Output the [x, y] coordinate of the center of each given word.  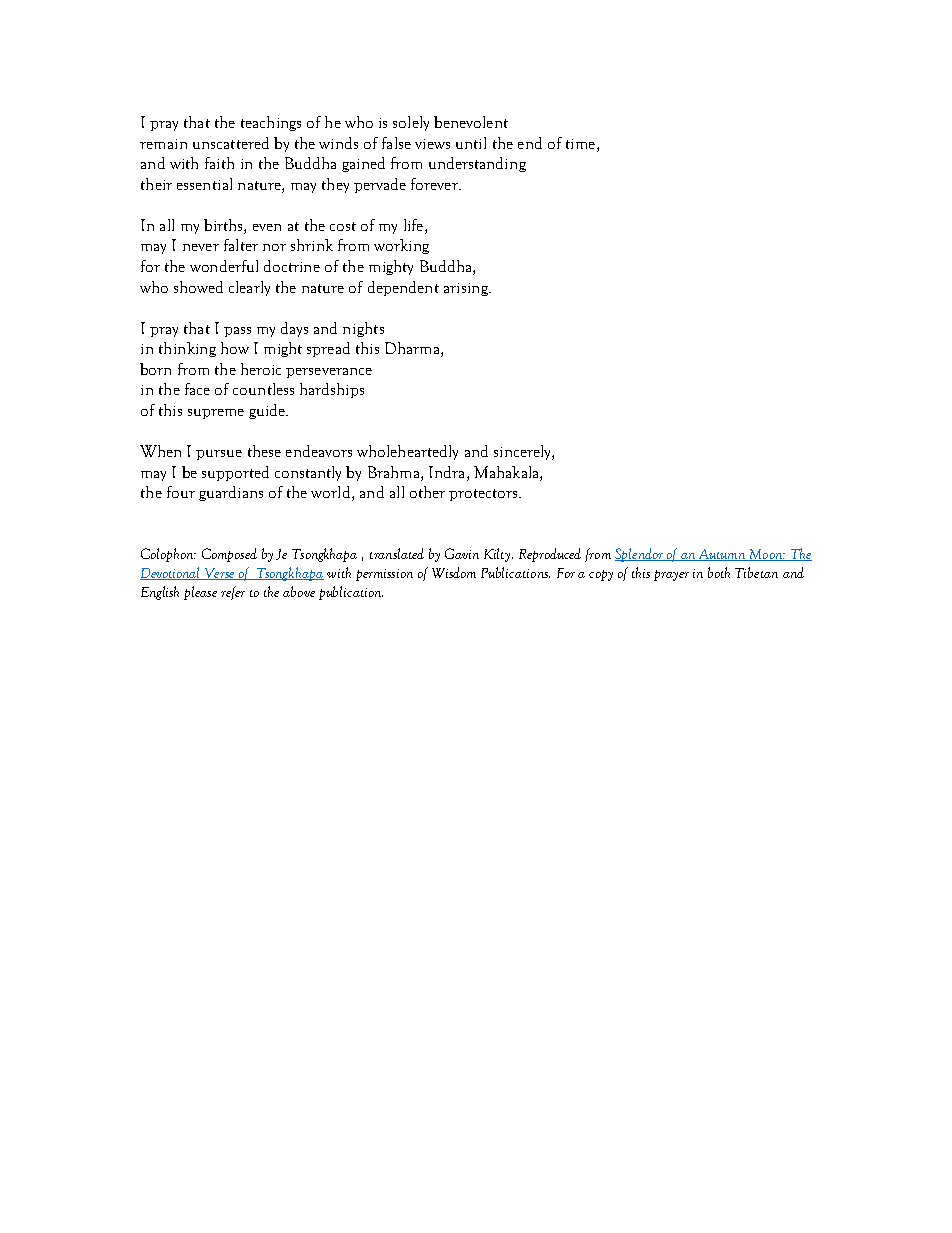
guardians [231, 493]
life [415, 226]
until [471, 143]
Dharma [413, 349]
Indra [448, 472]
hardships [332, 390]
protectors [483, 495]
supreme [216, 414]
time [580, 144]
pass [237, 332]
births [224, 226]
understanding [477, 164]
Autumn [722, 555]
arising [467, 289]
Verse [219, 574]
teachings [271, 123]
